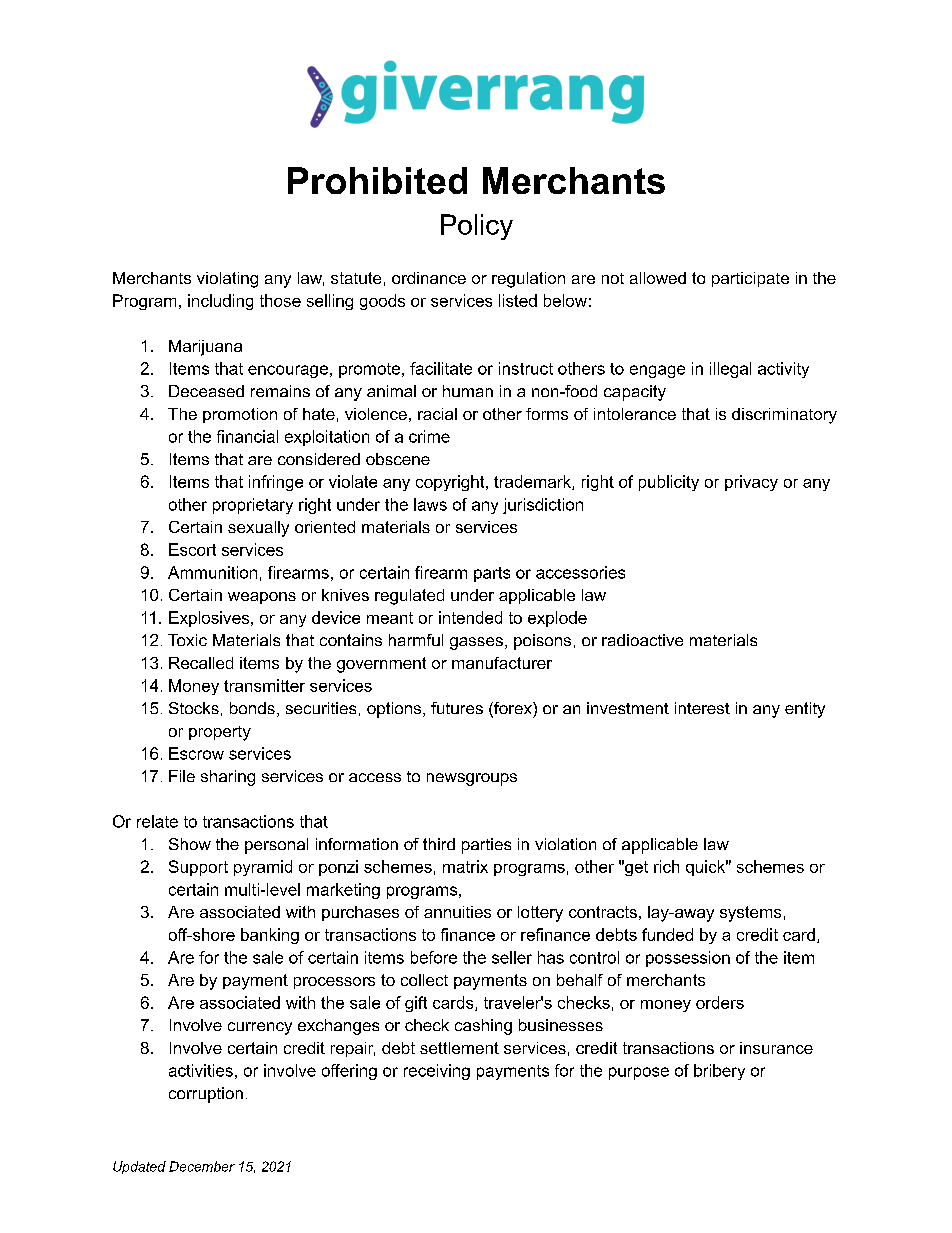  Describe the element at coordinates (437, 1072) in the screenshot. I see `receiving` at that location.
